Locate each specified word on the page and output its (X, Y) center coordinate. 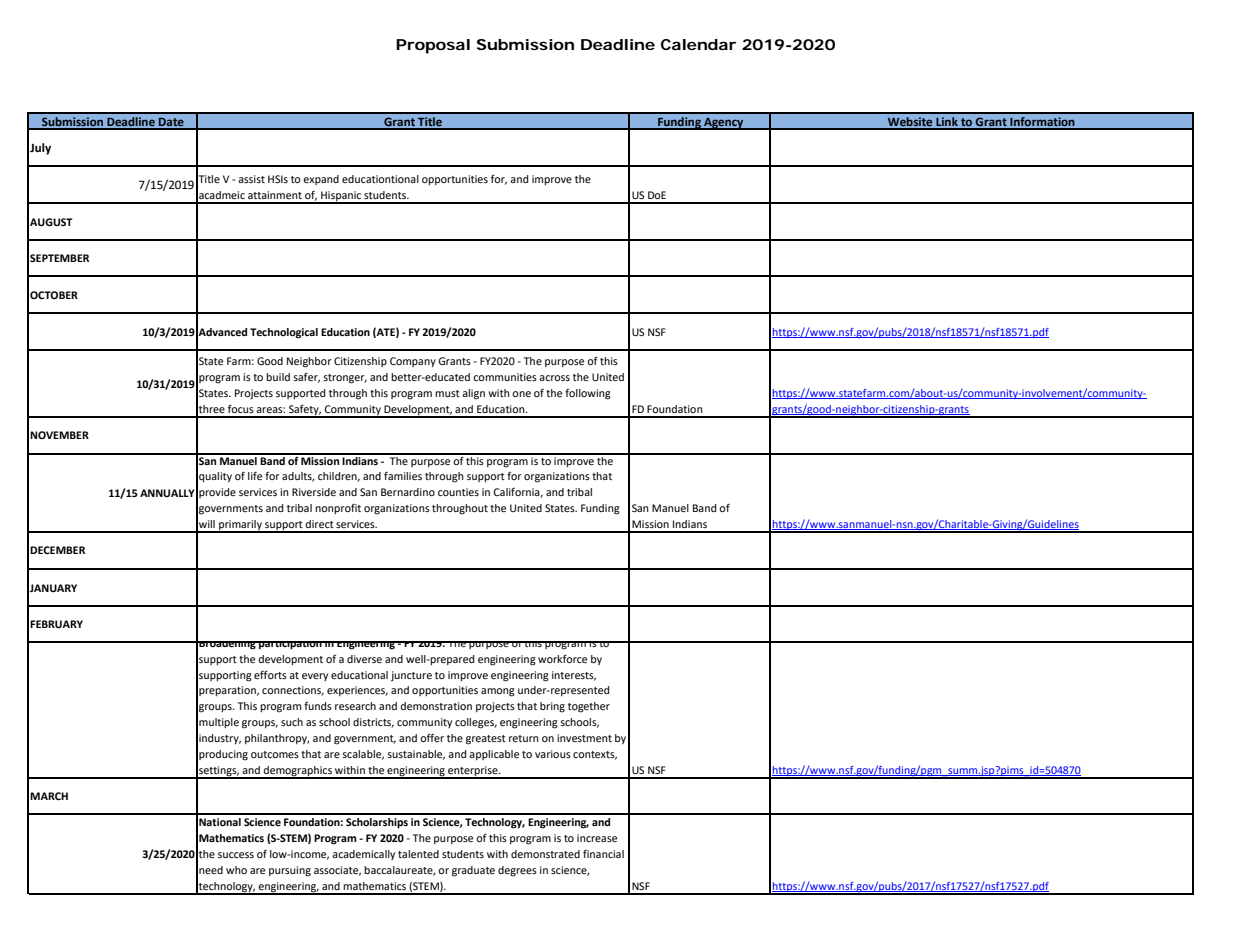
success (236, 855)
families (403, 476)
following (588, 394)
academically (363, 855)
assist (251, 179)
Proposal (433, 46)
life (255, 476)
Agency (724, 123)
